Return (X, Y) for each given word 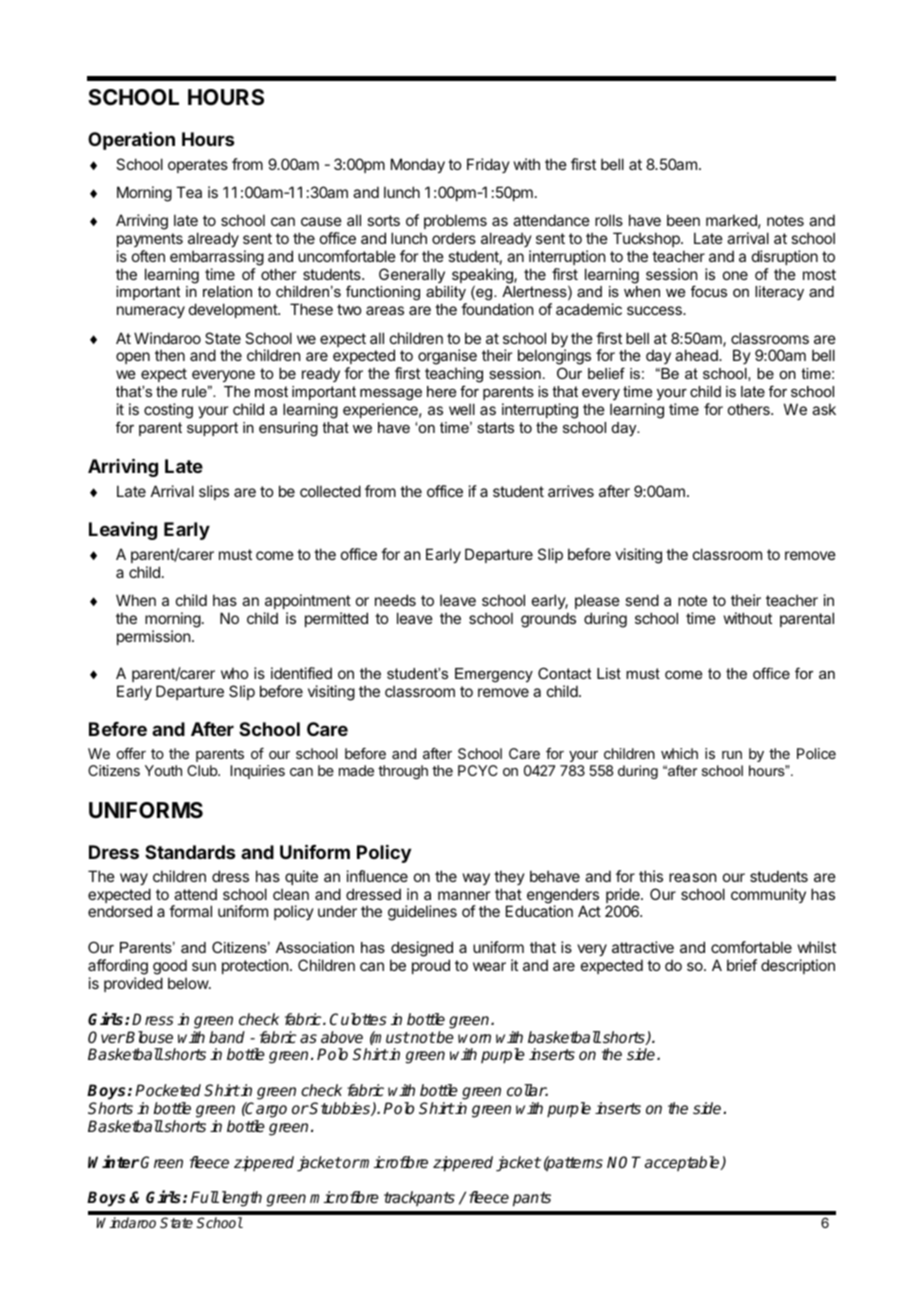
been (683, 220)
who (234, 673)
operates (198, 166)
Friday (488, 165)
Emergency (494, 675)
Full (205, 1197)
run (732, 755)
